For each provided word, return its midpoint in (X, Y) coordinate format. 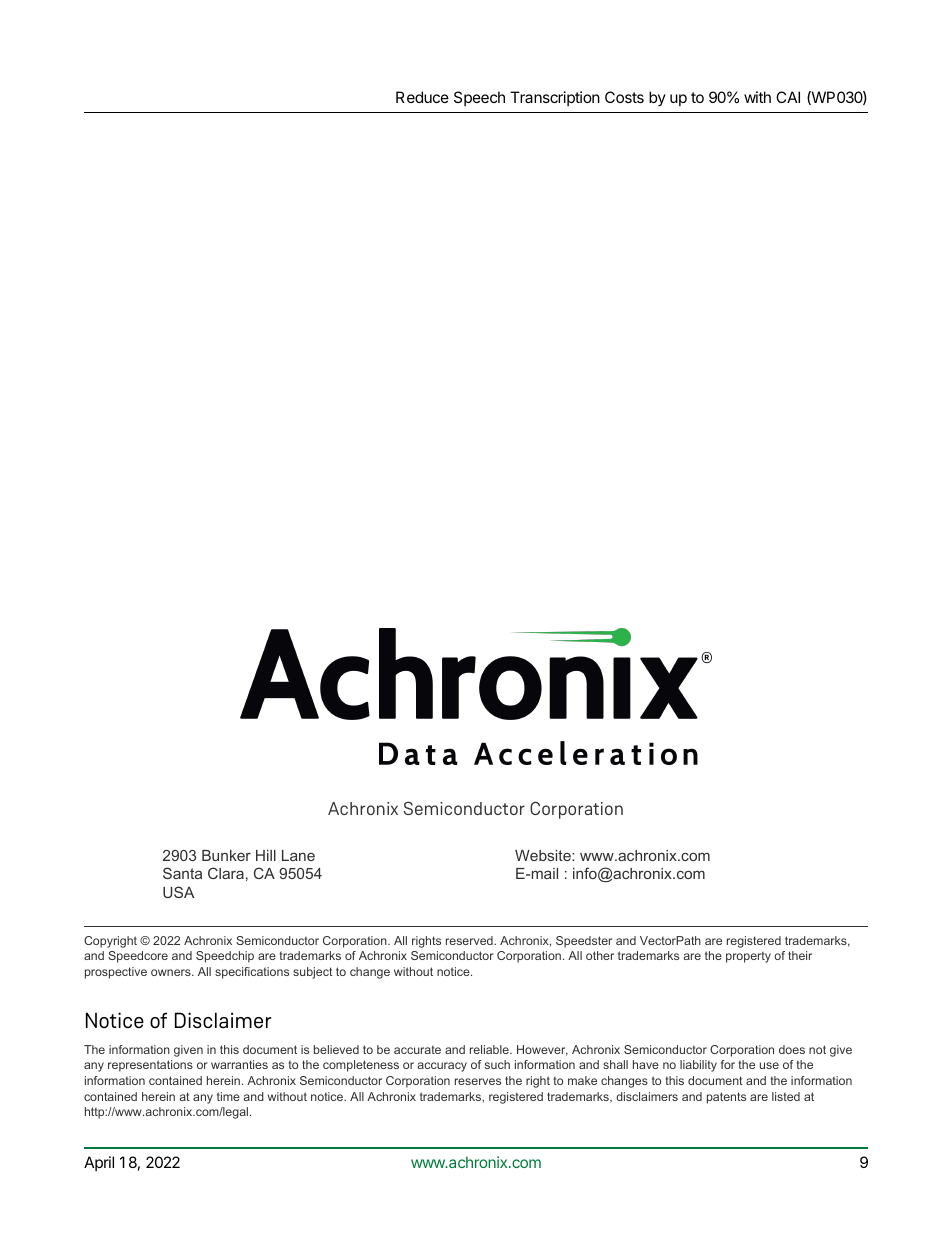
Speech (479, 98)
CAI (788, 97)
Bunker (226, 855)
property (748, 957)
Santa (182, 873)
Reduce (422, 97)
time (228, 1096)
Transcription (555, 98)
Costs (624, 97)
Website (544, 855)
